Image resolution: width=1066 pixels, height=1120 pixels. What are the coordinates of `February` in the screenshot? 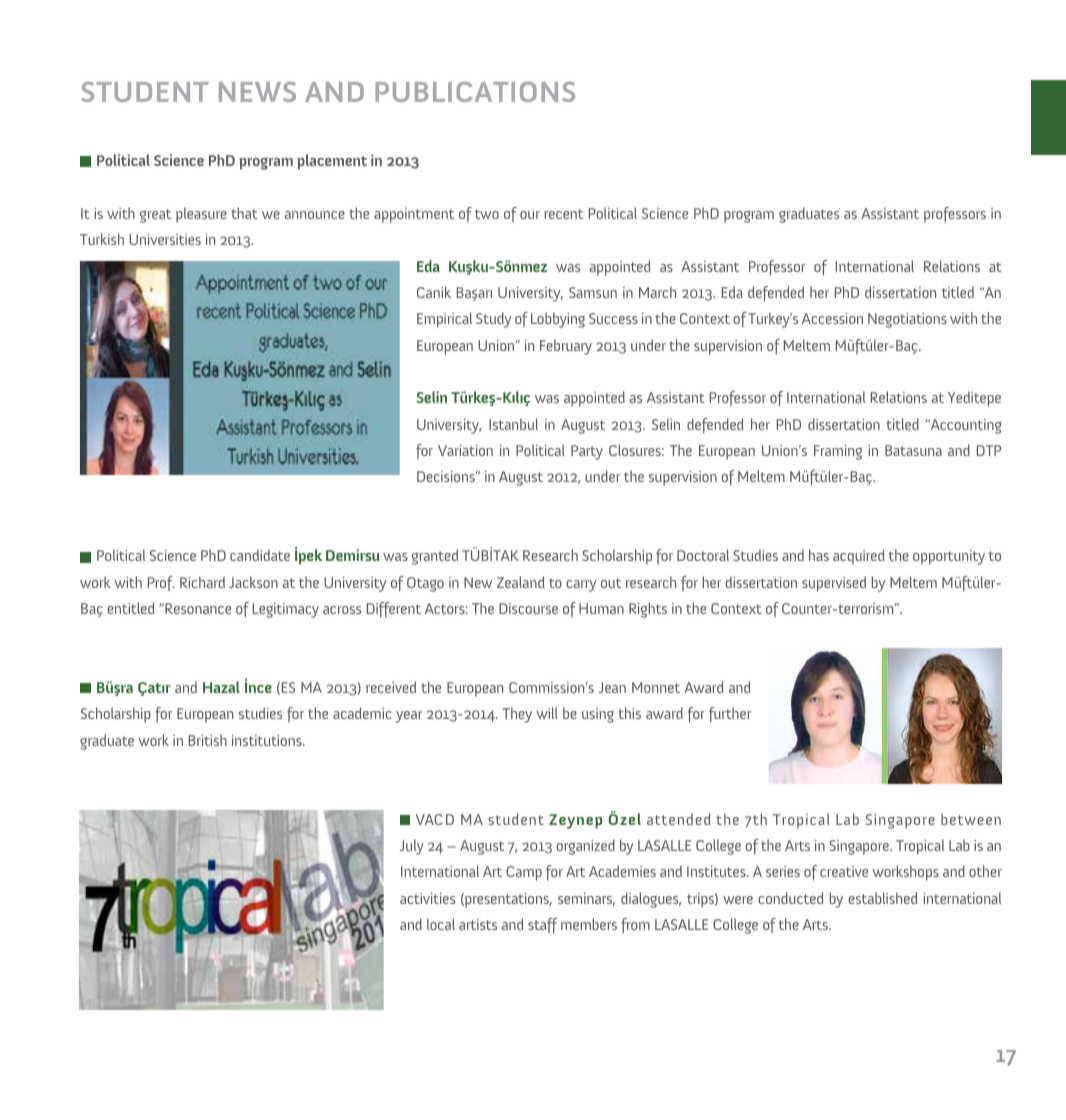 It's located at (566, 347).
